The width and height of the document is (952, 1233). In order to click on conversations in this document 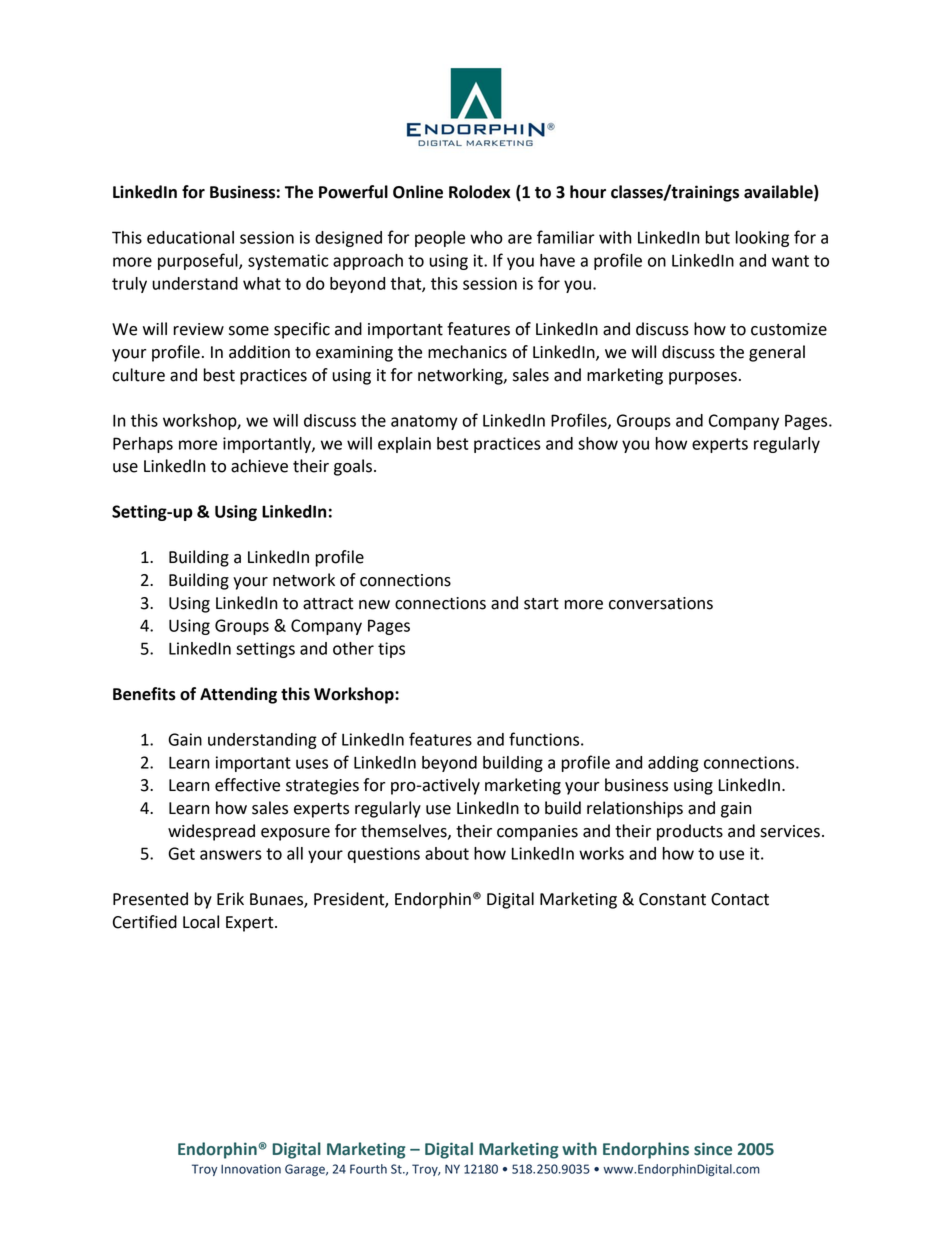, I will do `click(661, 603)`.
